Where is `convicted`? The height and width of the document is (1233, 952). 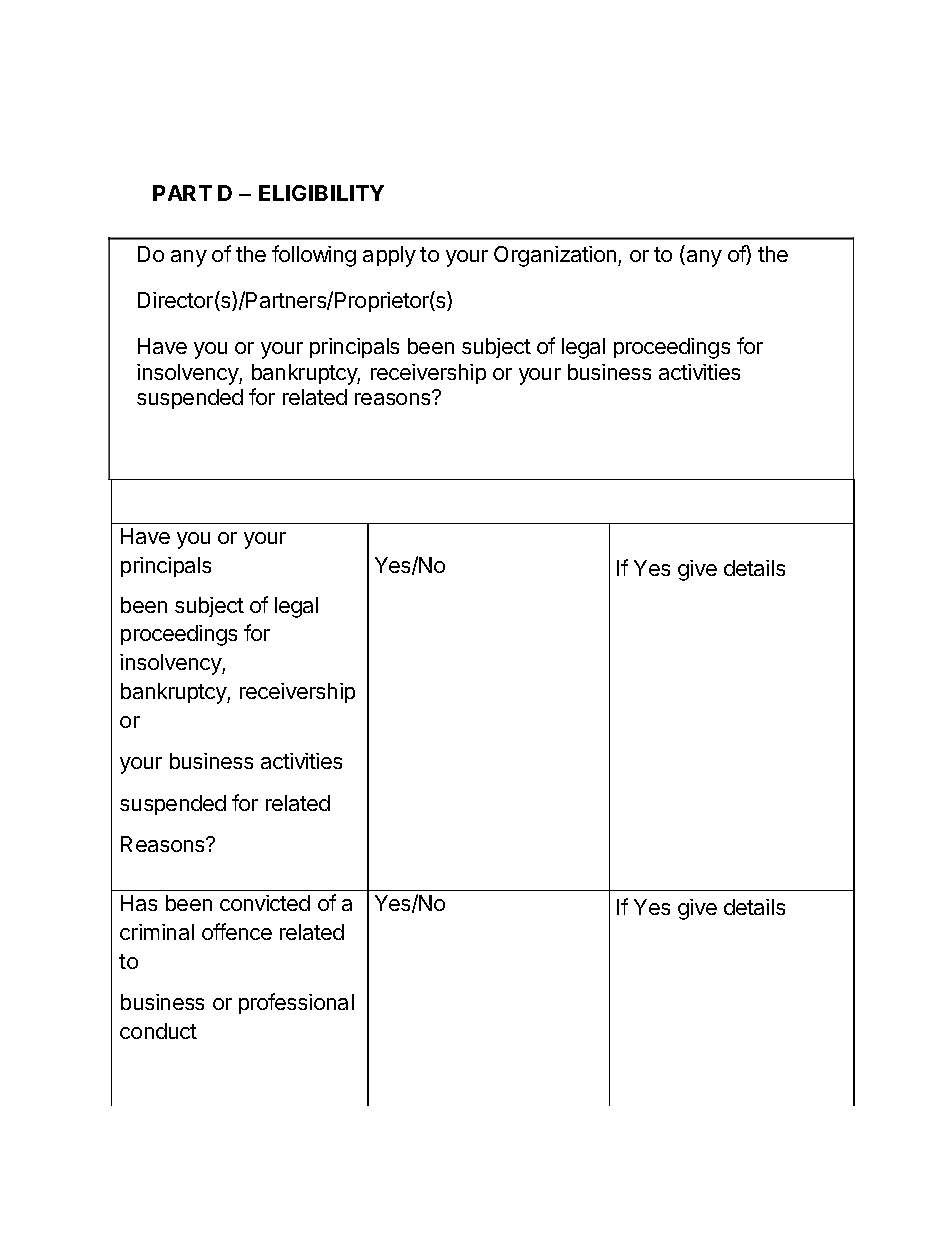
convicted is located at coordinates (265, 903).
